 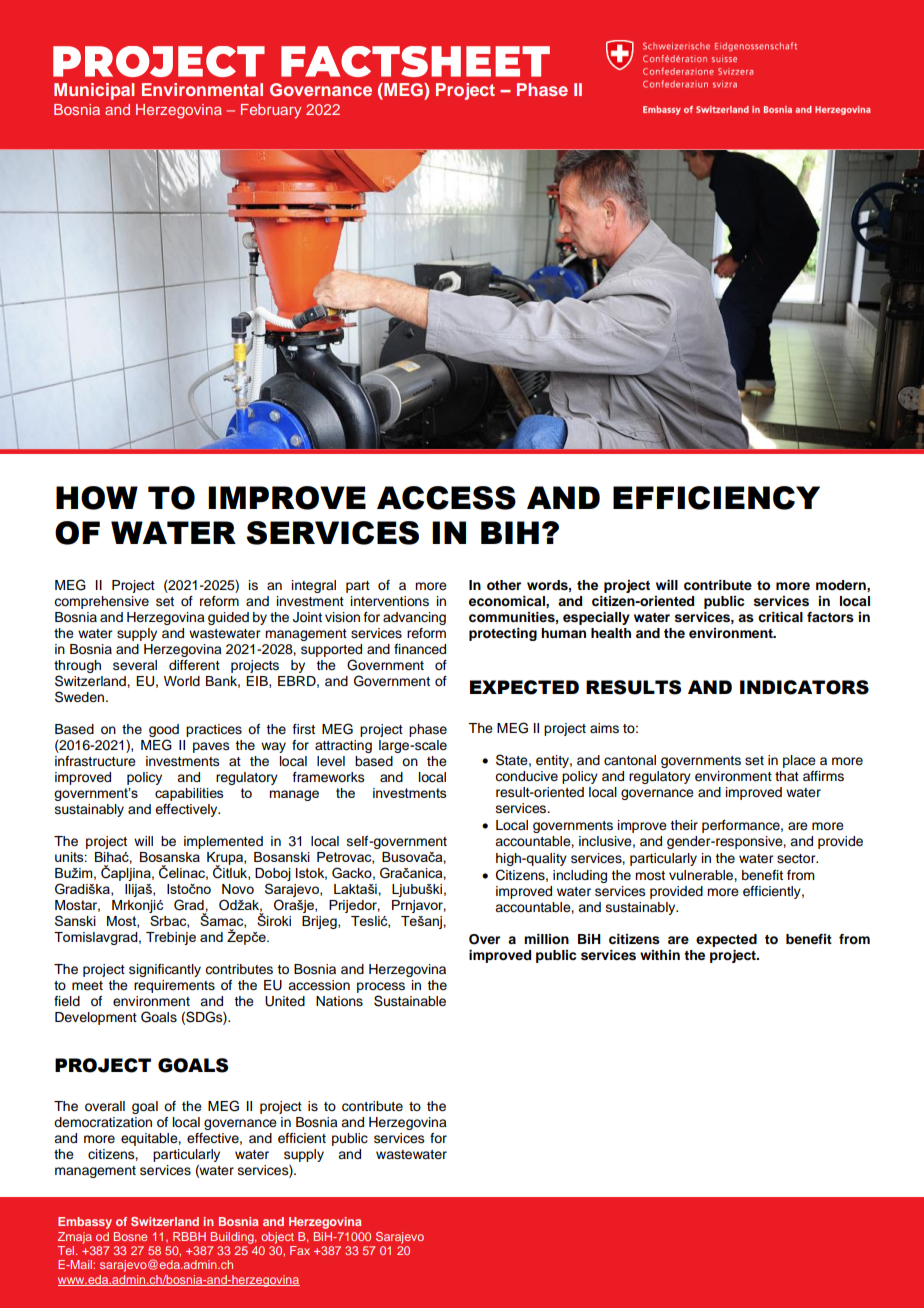 I want to click on EFFICIENCY, so click(x=716, y=498).
